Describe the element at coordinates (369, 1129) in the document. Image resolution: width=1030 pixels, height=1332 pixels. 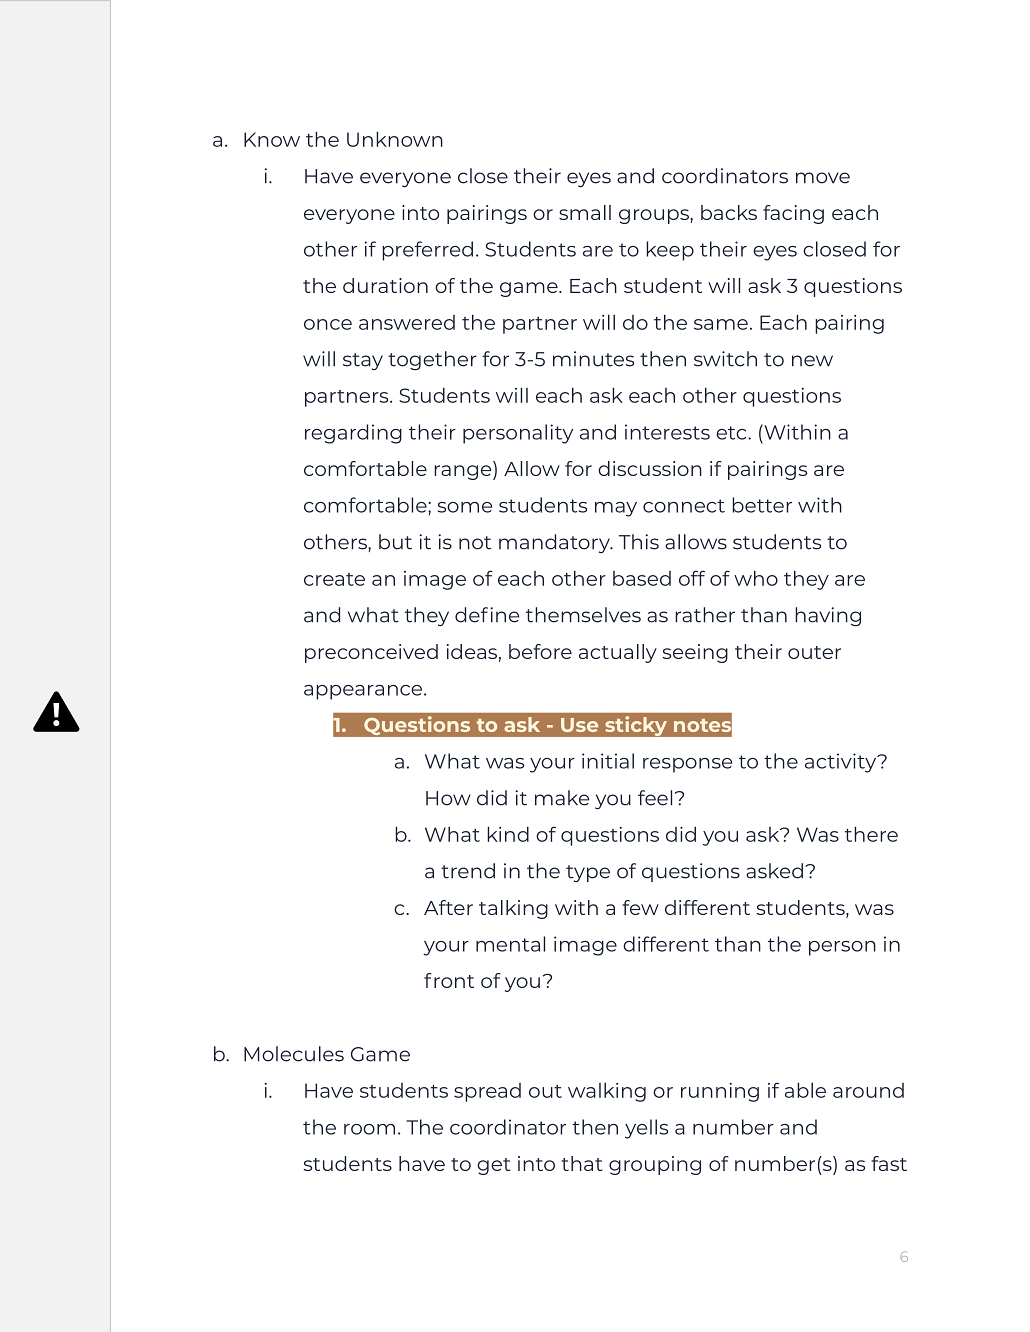
I see `room` at that location.
